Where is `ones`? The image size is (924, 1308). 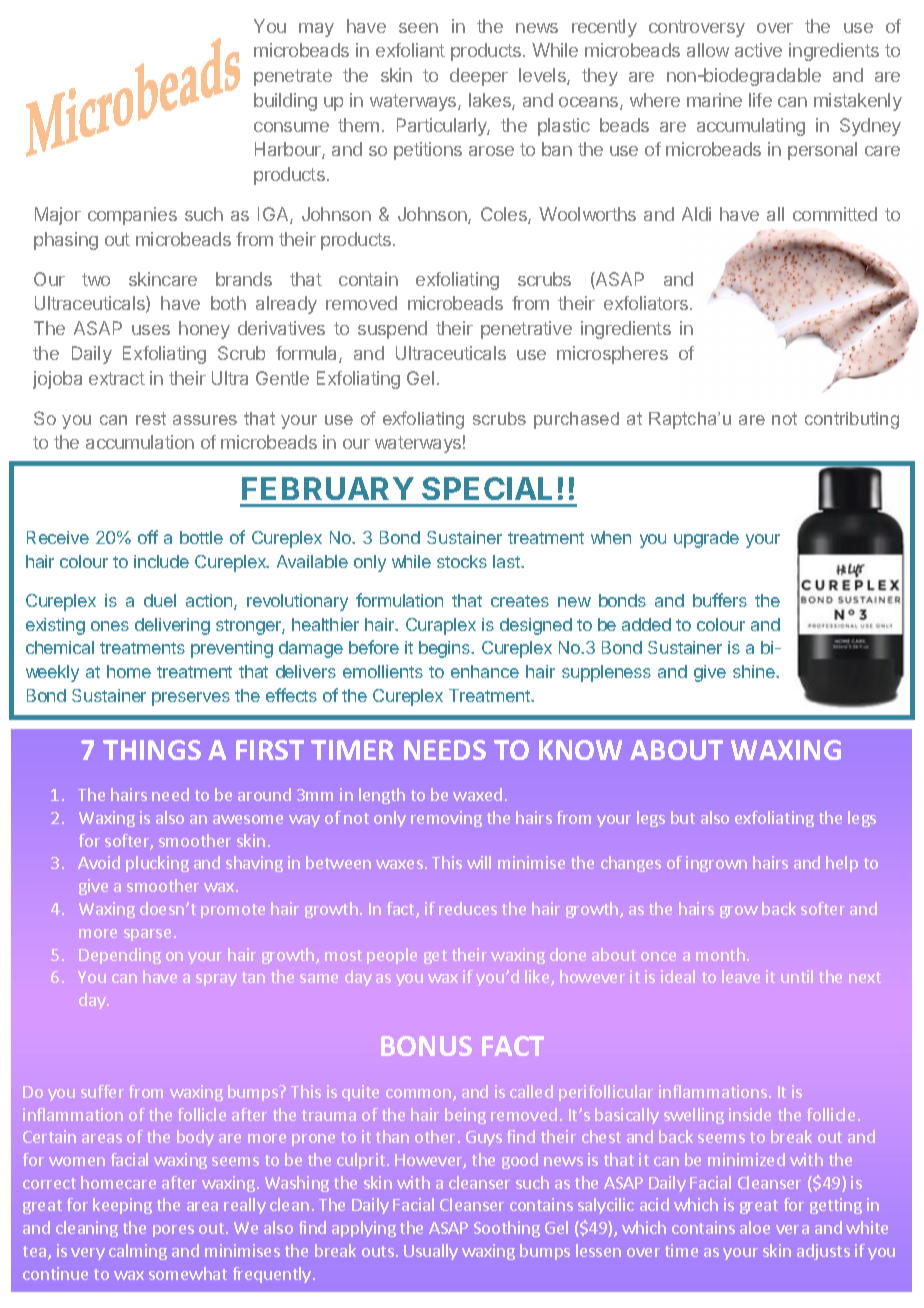 ones is located at coordinates (110, 626).
